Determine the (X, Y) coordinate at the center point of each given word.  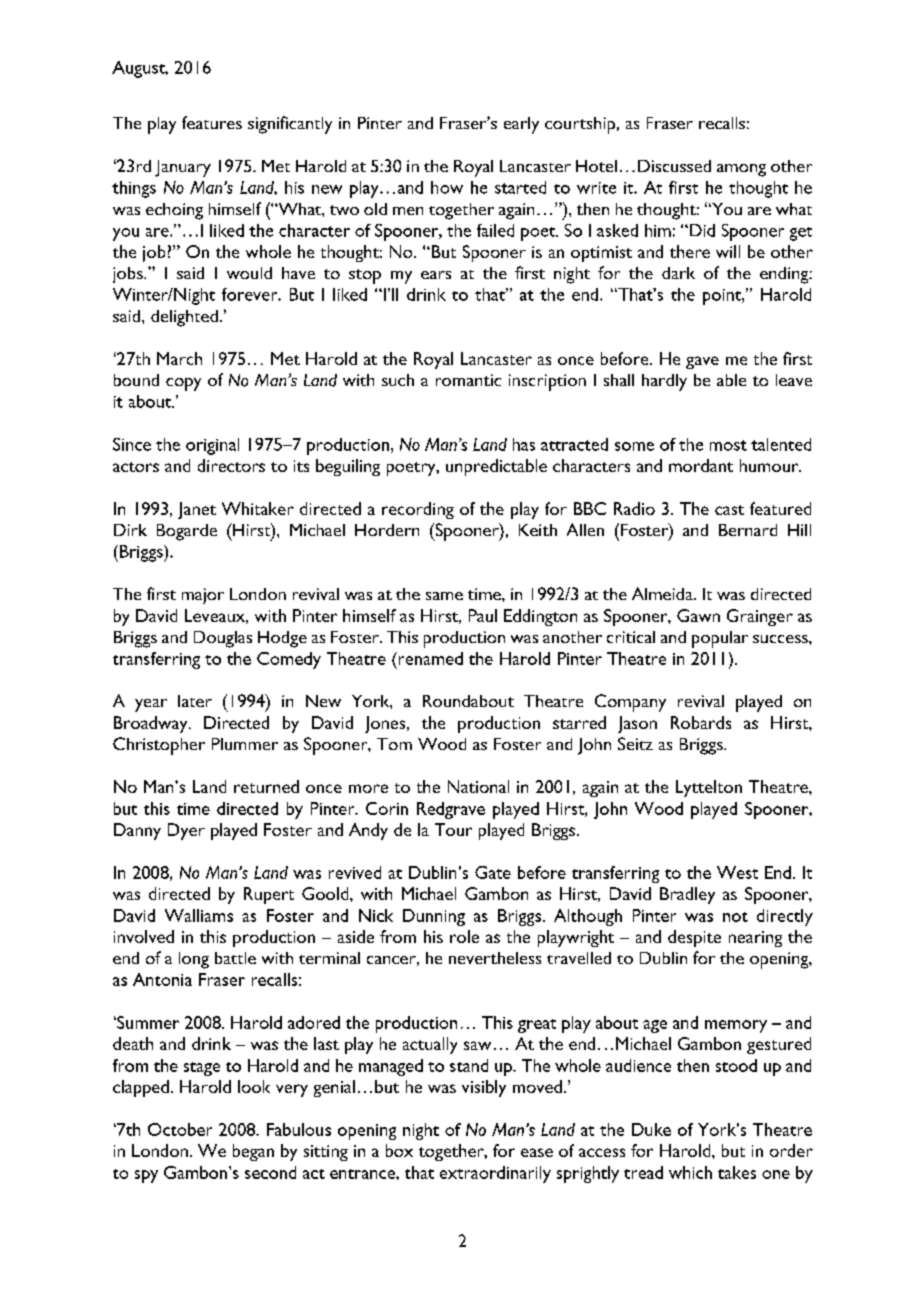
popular (720, 639)
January (183, 168)
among (741, 170)
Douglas (223, 639)
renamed (429, 658)
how (447, 187)
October (180, 1129)
